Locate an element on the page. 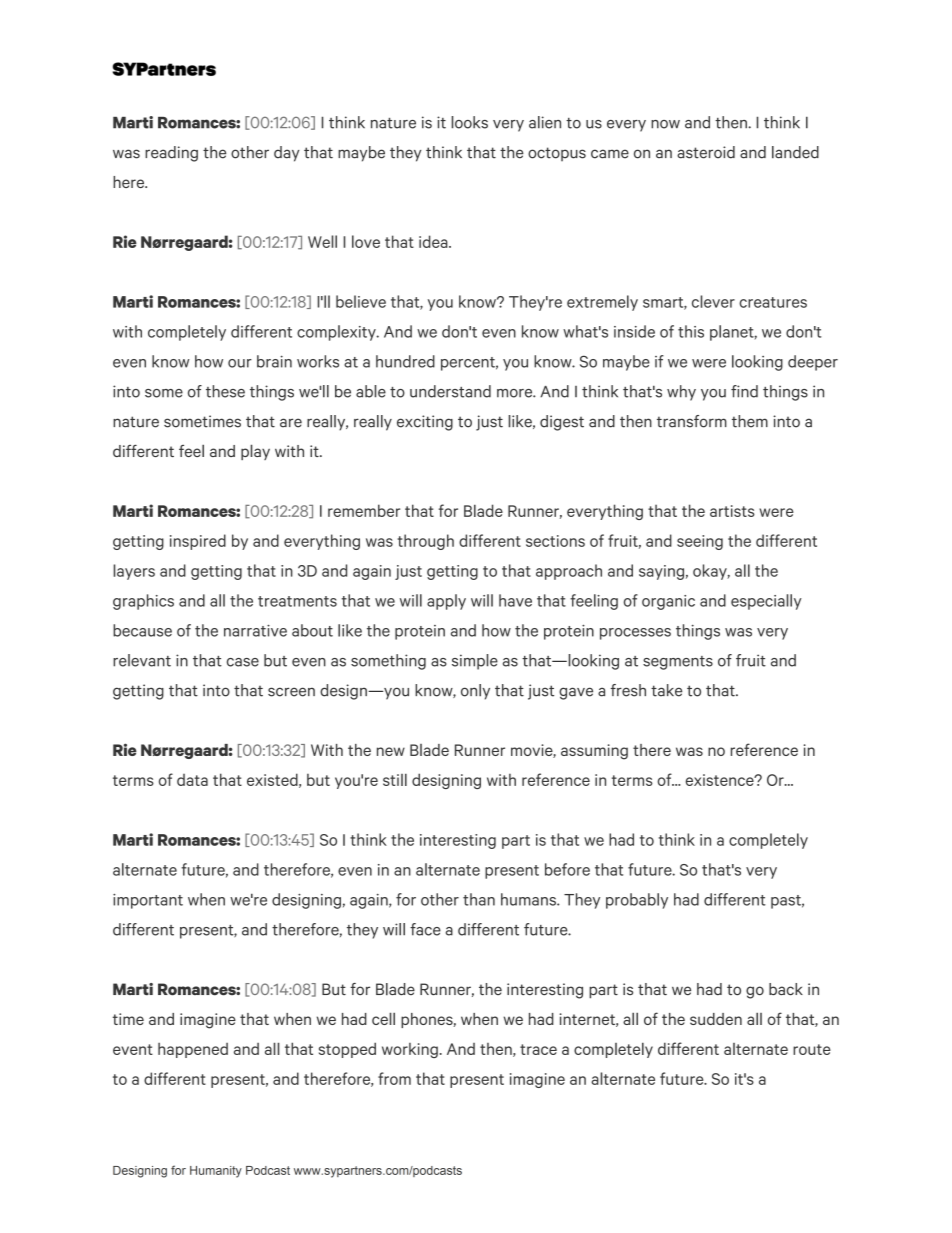 This image has height=1233, width=952. reading is located at coordinates (171, 154).
